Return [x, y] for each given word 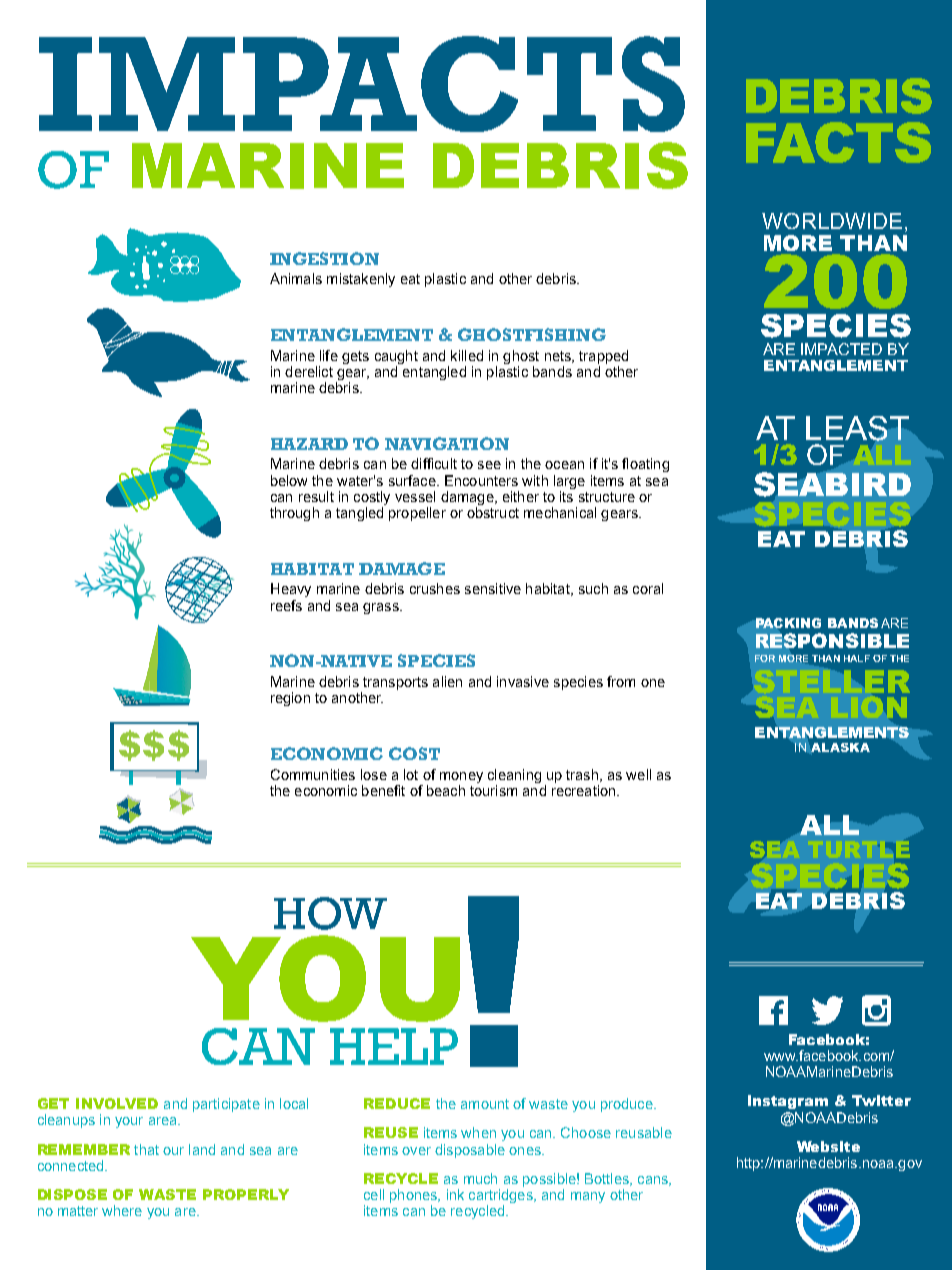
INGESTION [324, 258]
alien [447, 681]
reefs [286, 605]
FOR [765, 658]
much [480, 1178]
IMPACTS [362, 84]
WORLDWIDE [832, 221]
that [146, 1149]
